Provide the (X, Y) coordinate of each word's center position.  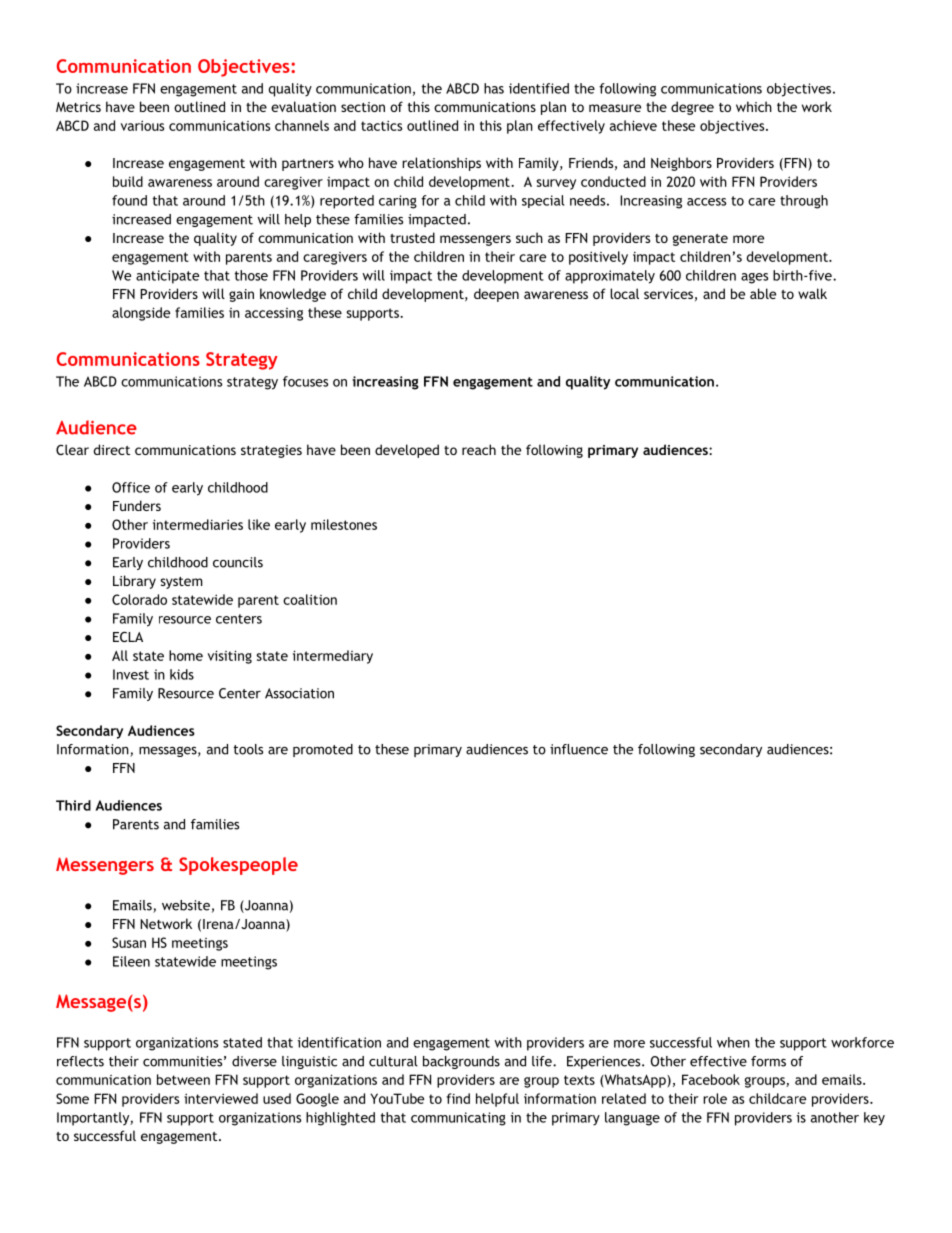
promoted (323, 750)
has (494, 88)
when (733, 1042)
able (763, 293)
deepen (496, 295)
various (142, 125)
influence (579, 749)
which (754, 106)
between (183, 1079)
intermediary (333, 657)
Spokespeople (238, 866)
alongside (141, 314)
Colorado (139, 599)
